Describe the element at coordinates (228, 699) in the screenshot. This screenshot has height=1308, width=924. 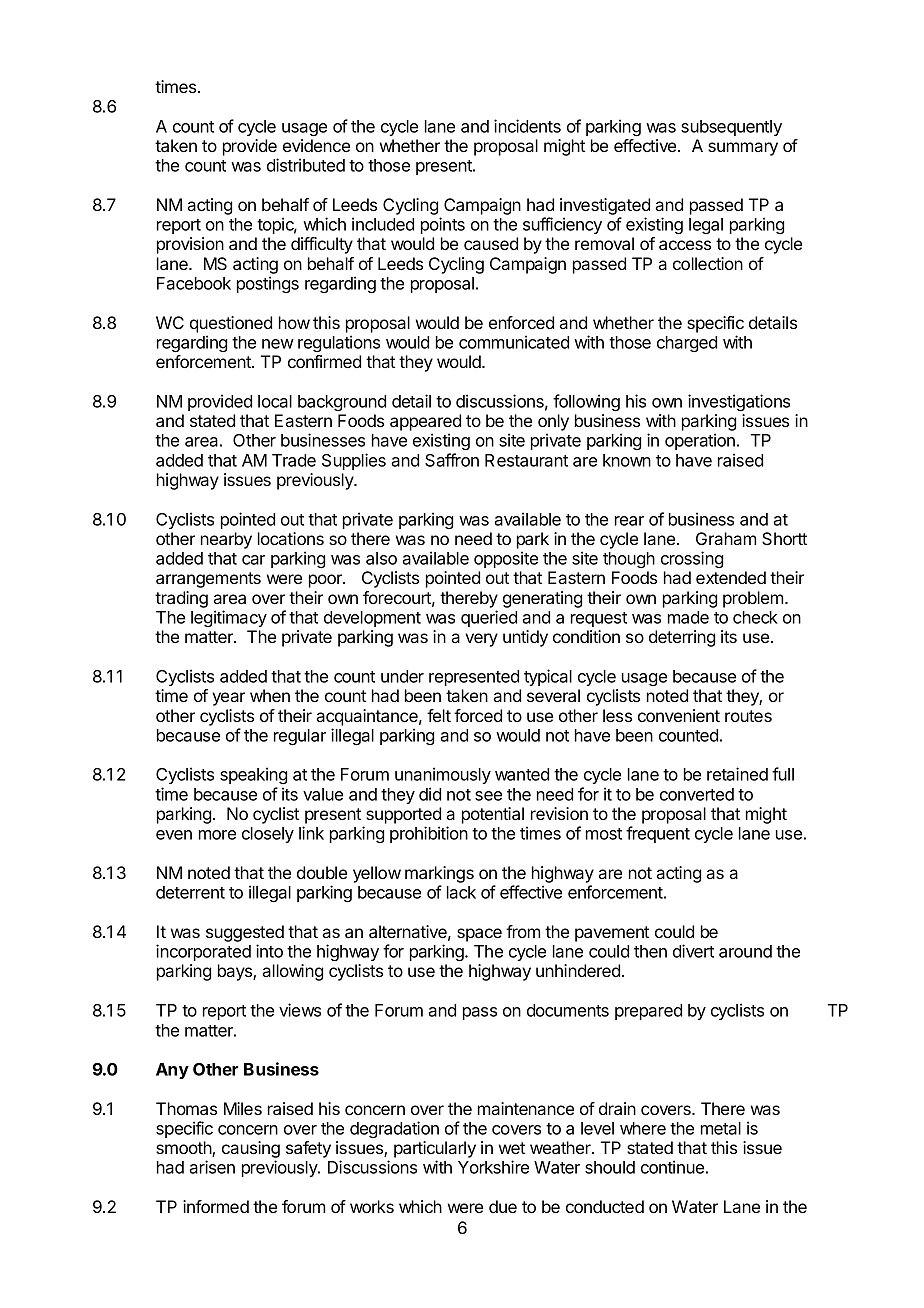
I see `year` at that location.
